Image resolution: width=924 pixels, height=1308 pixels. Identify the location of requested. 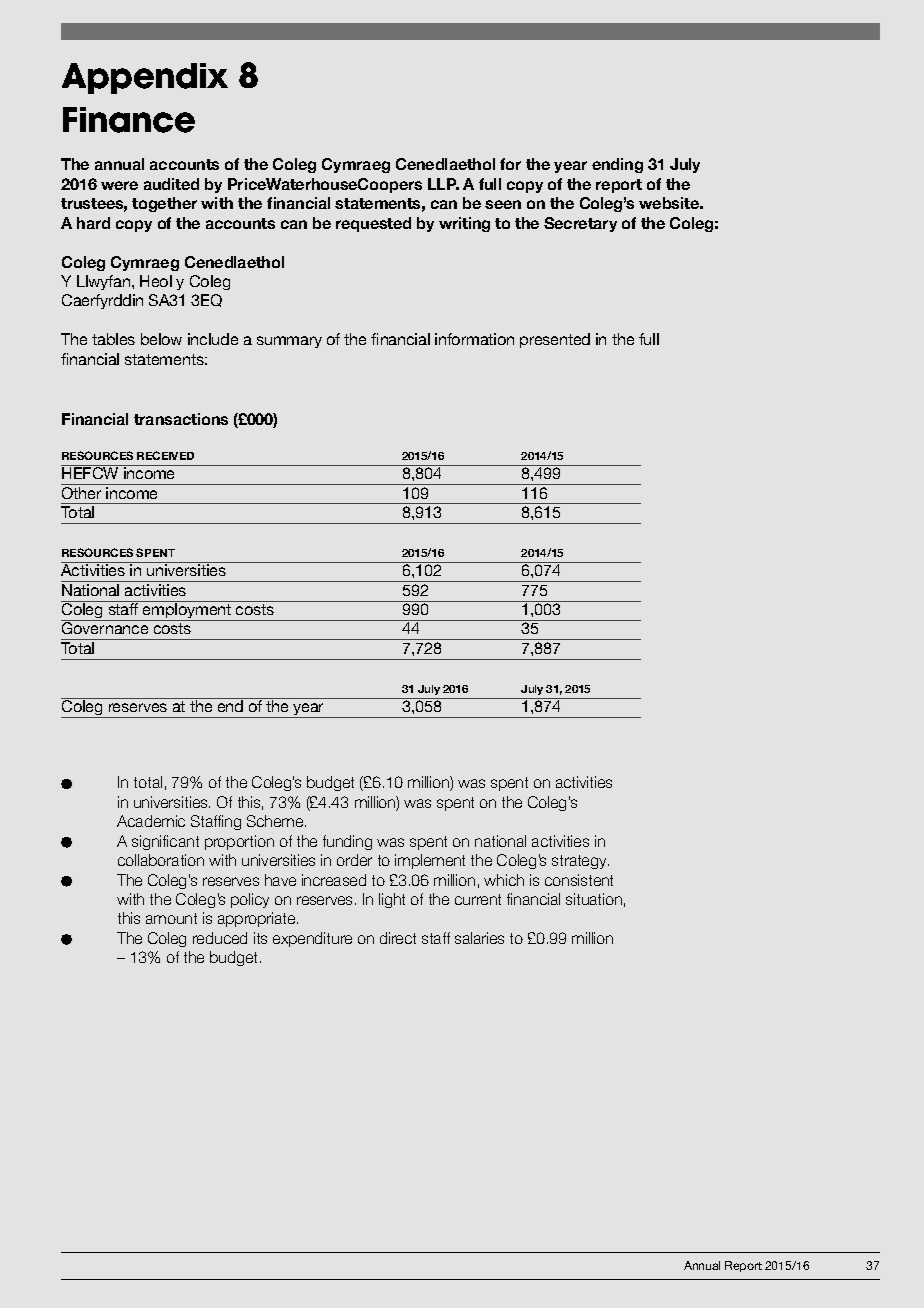
(373, 224).
